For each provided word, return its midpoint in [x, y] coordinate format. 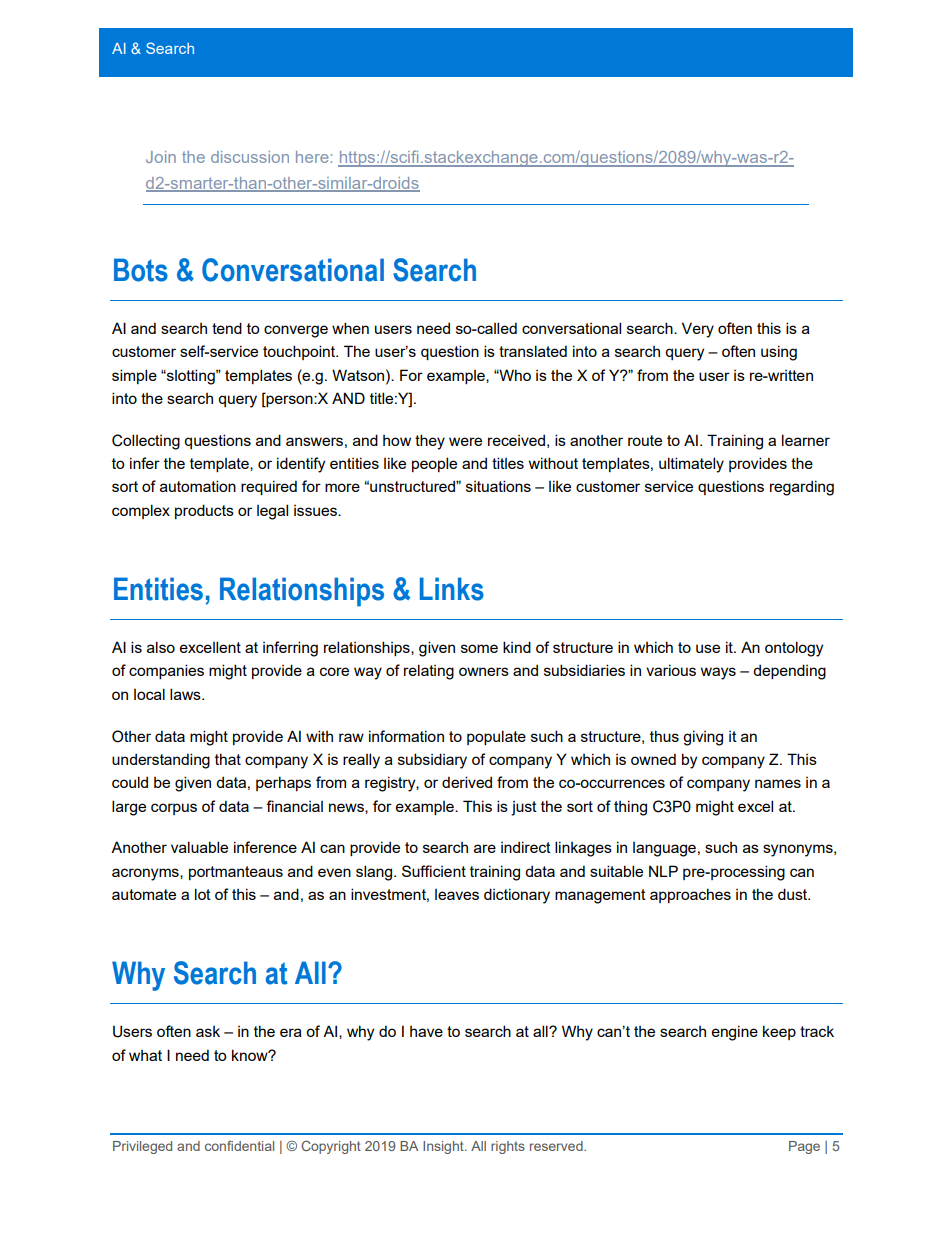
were [465, 441]
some [479, 648]
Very [698, 330]
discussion [250, 157]
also [161, 647]
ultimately [691, 465]
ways [718, 673]
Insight [444, 1147]
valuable [199, 847]
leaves [457, 894]
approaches [690, 895]
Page [804, 1147]
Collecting [146, 442]
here [312, 157]
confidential [239, 1145]
